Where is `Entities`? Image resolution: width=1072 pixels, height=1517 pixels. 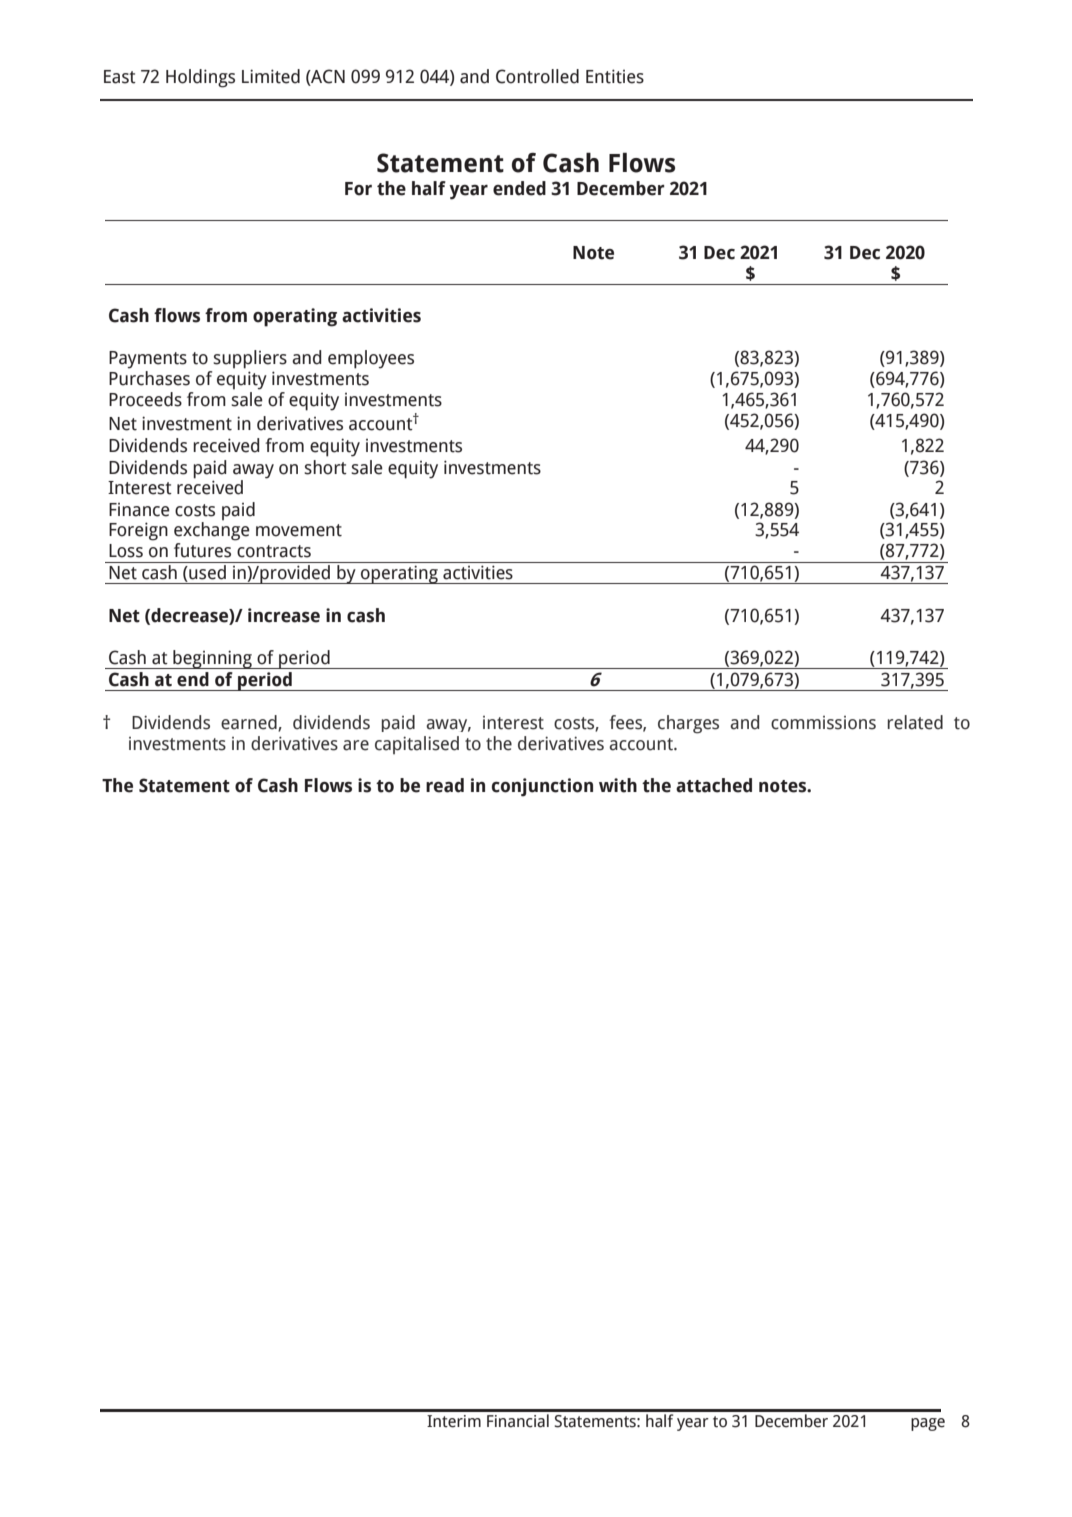 Entities is located at coordinates (615, 76).
